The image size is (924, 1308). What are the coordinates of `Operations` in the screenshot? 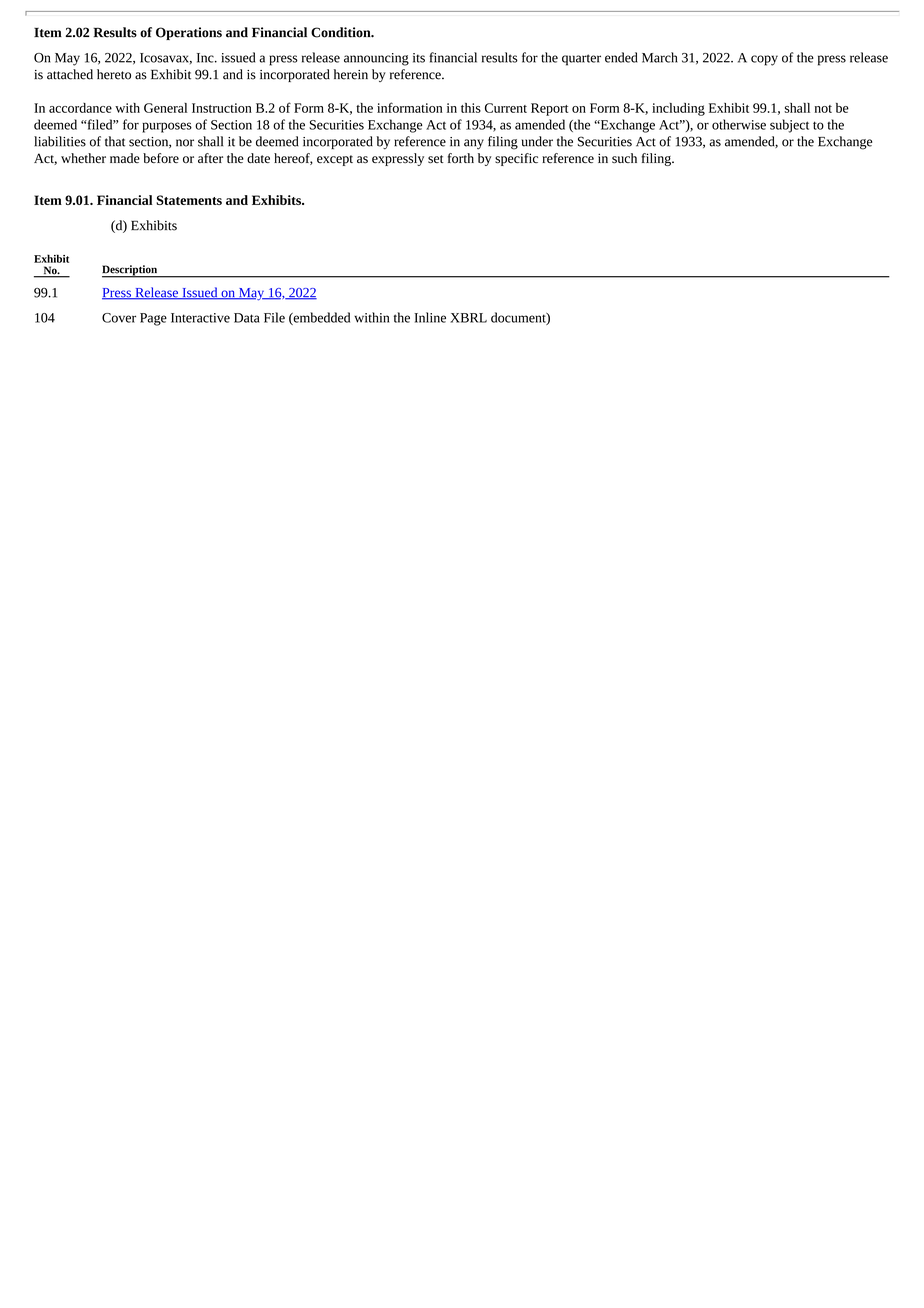 It's located at (189, 33).
